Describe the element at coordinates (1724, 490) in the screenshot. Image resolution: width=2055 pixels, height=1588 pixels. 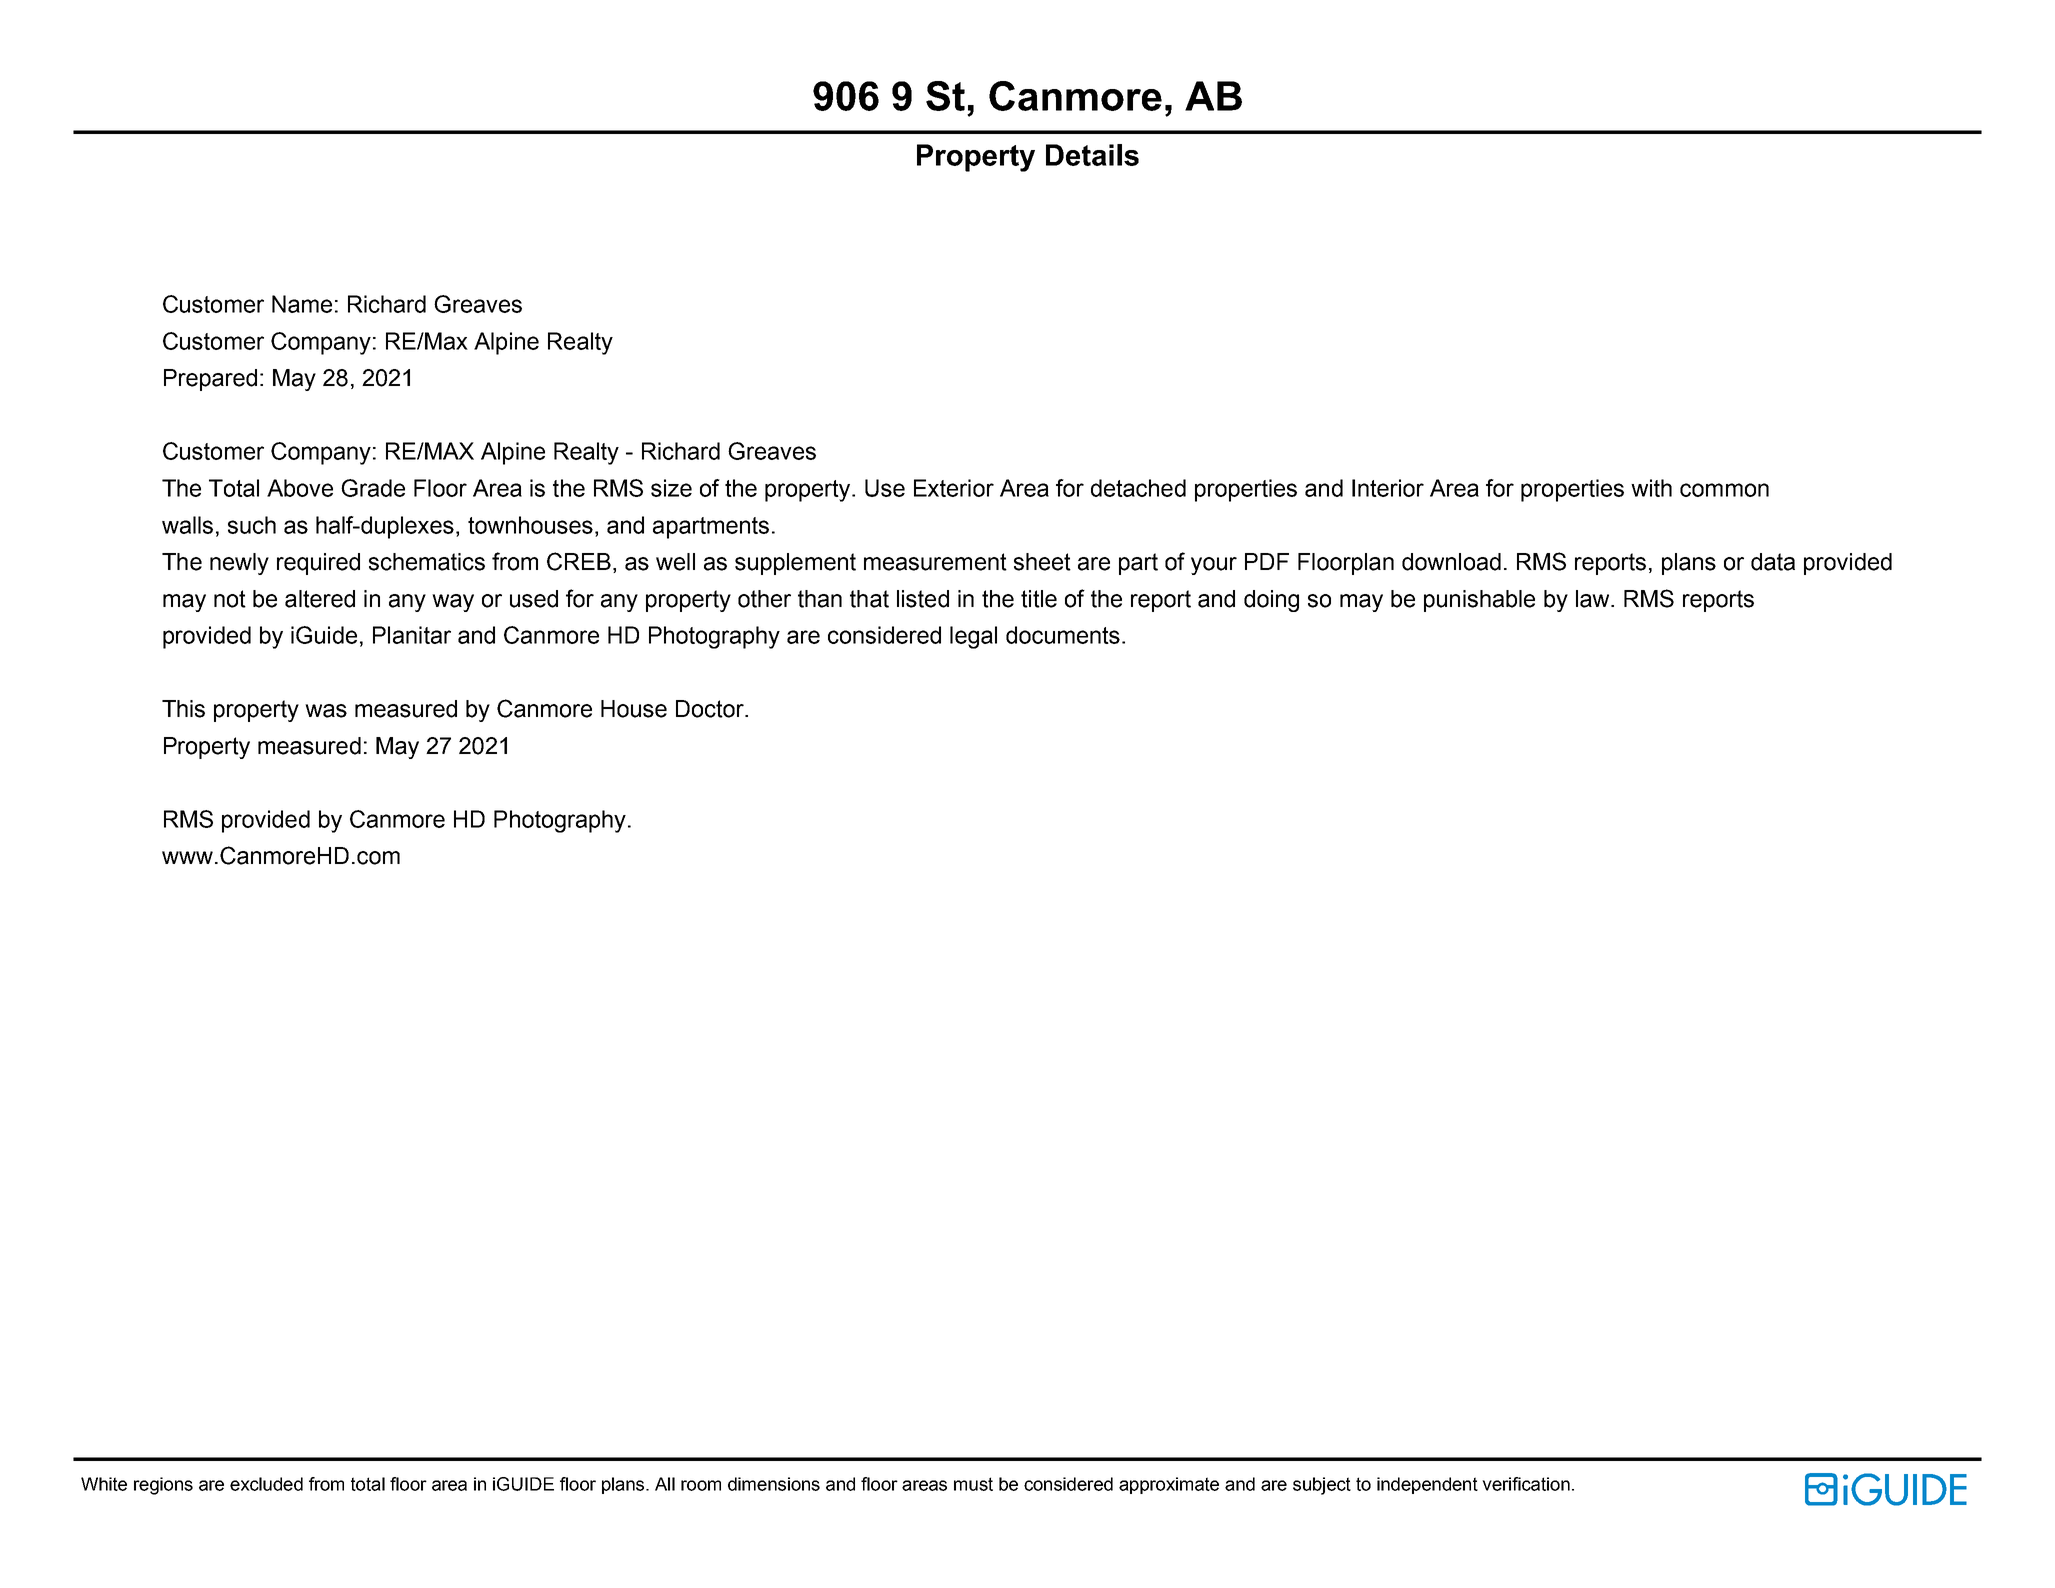
I see `common` at that location.
